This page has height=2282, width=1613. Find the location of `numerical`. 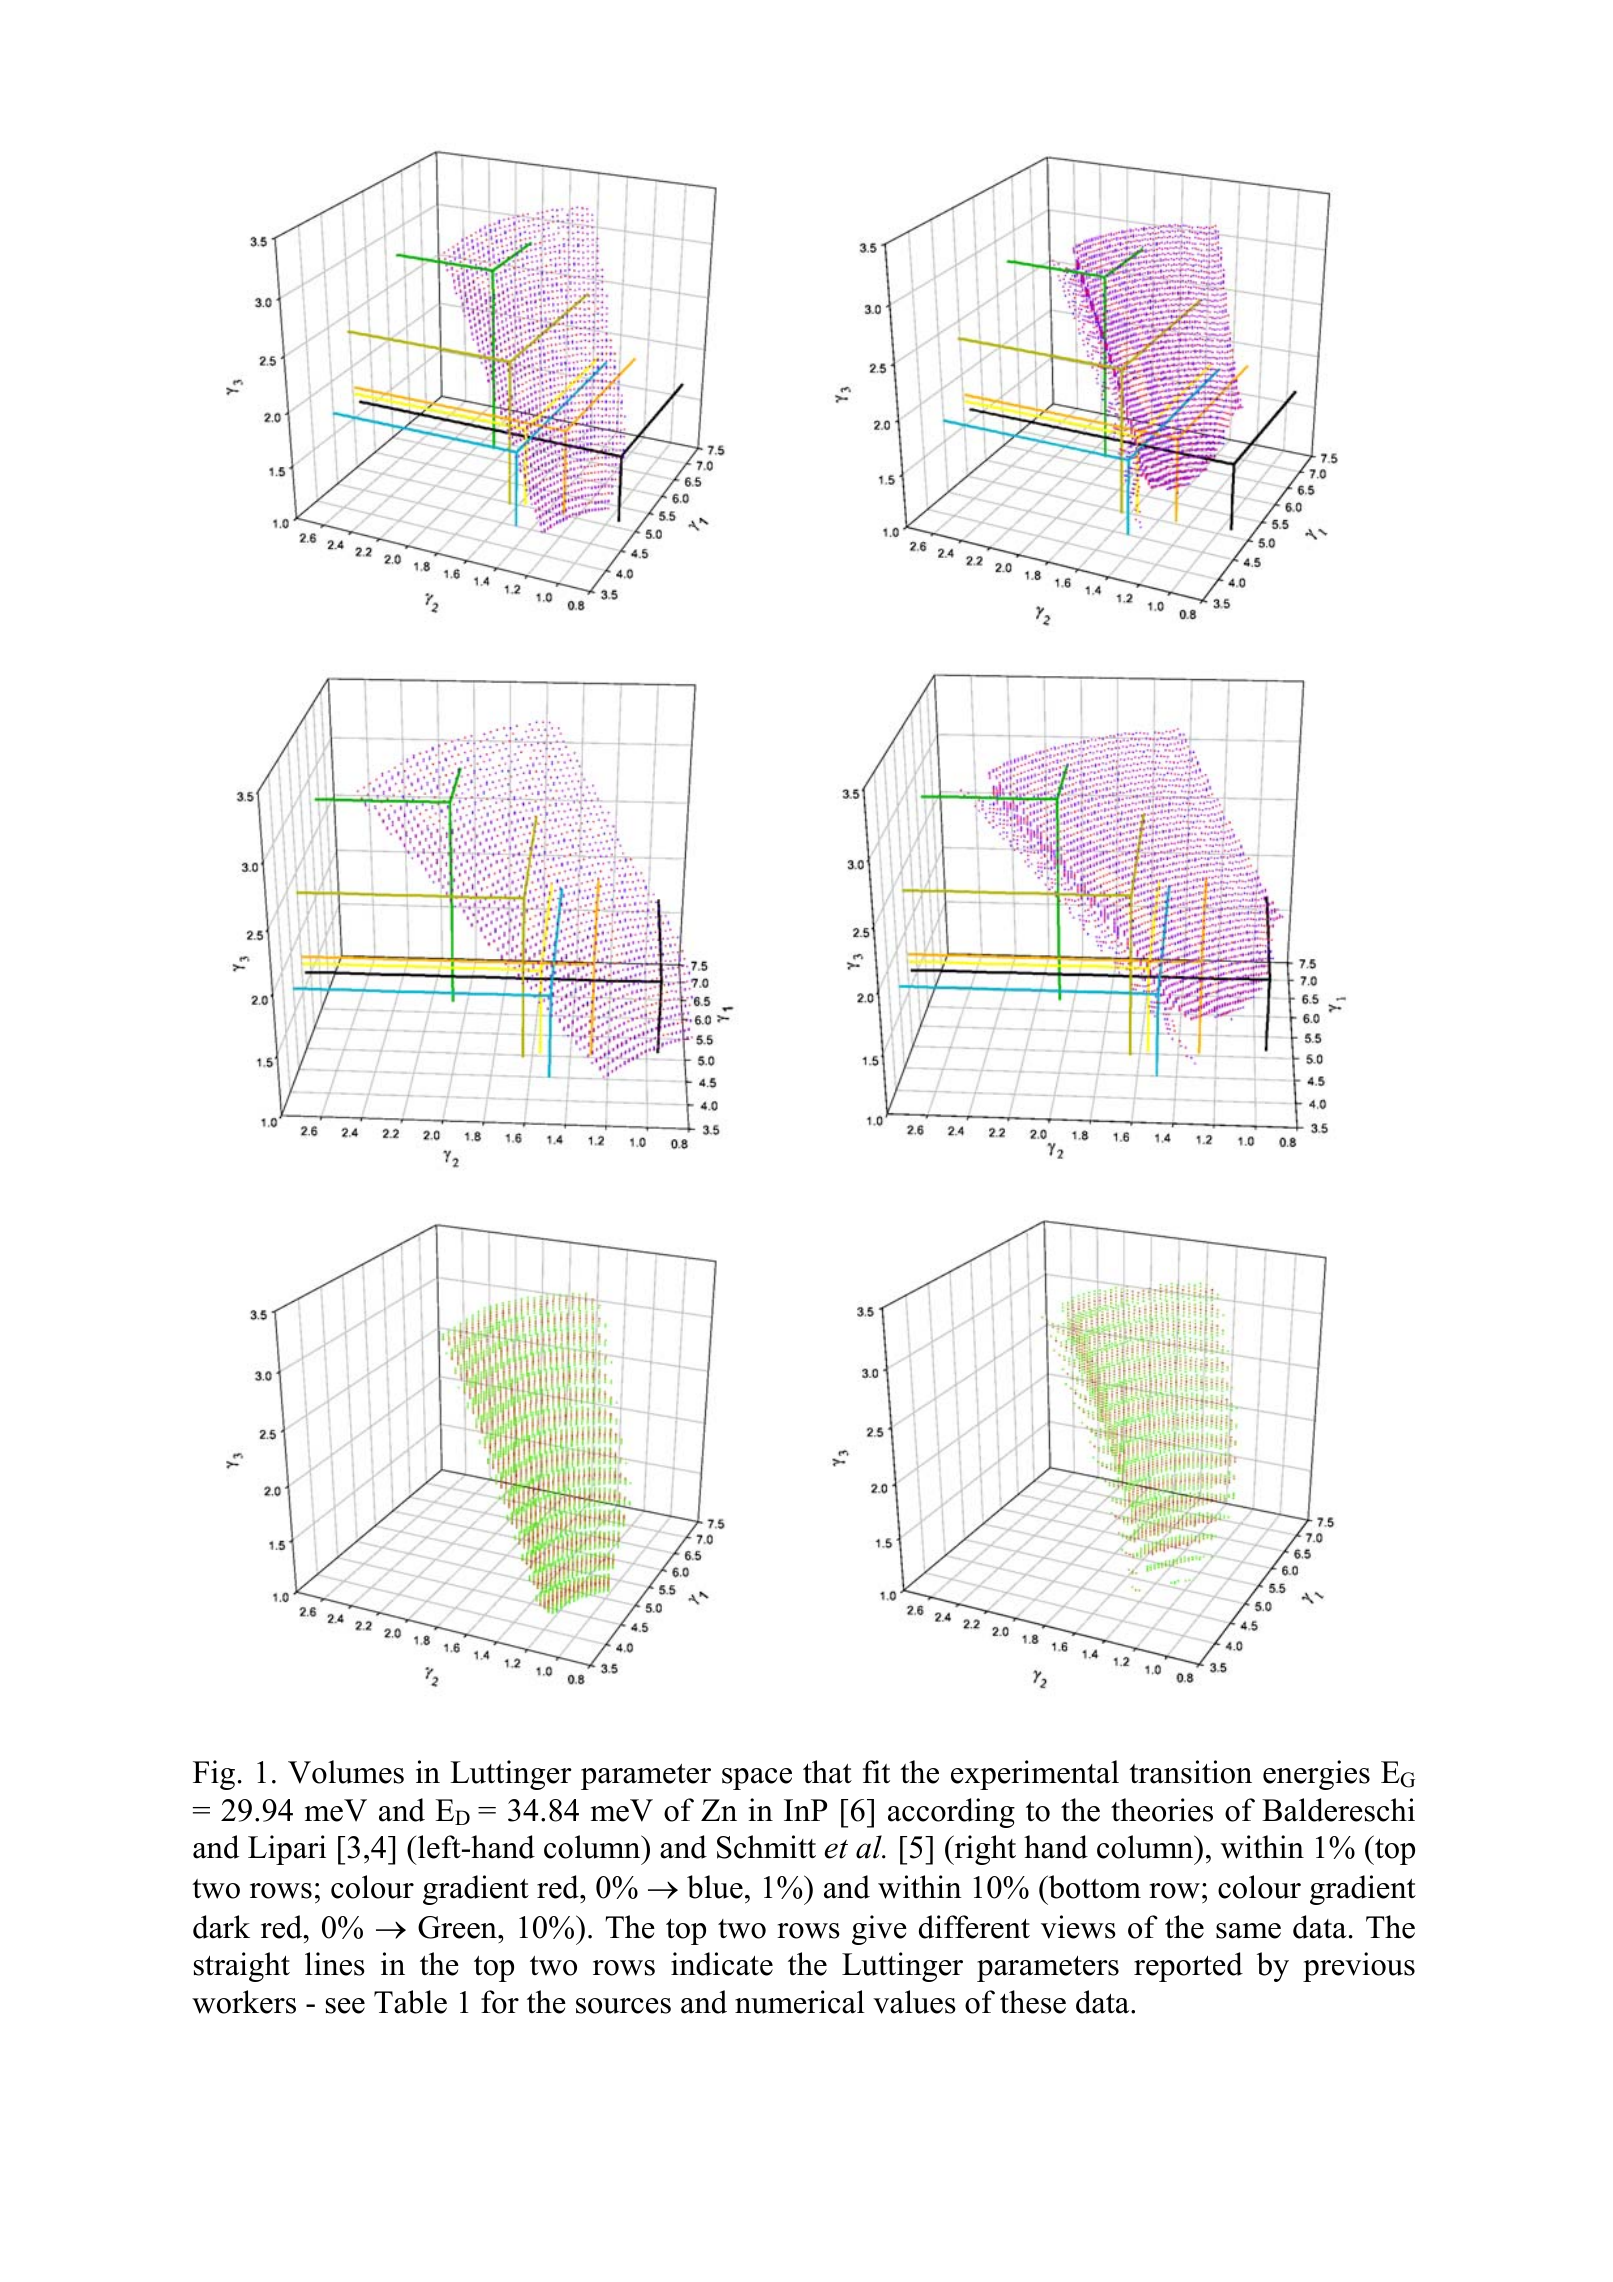

numerical is located at coordinates (800, 2002).
